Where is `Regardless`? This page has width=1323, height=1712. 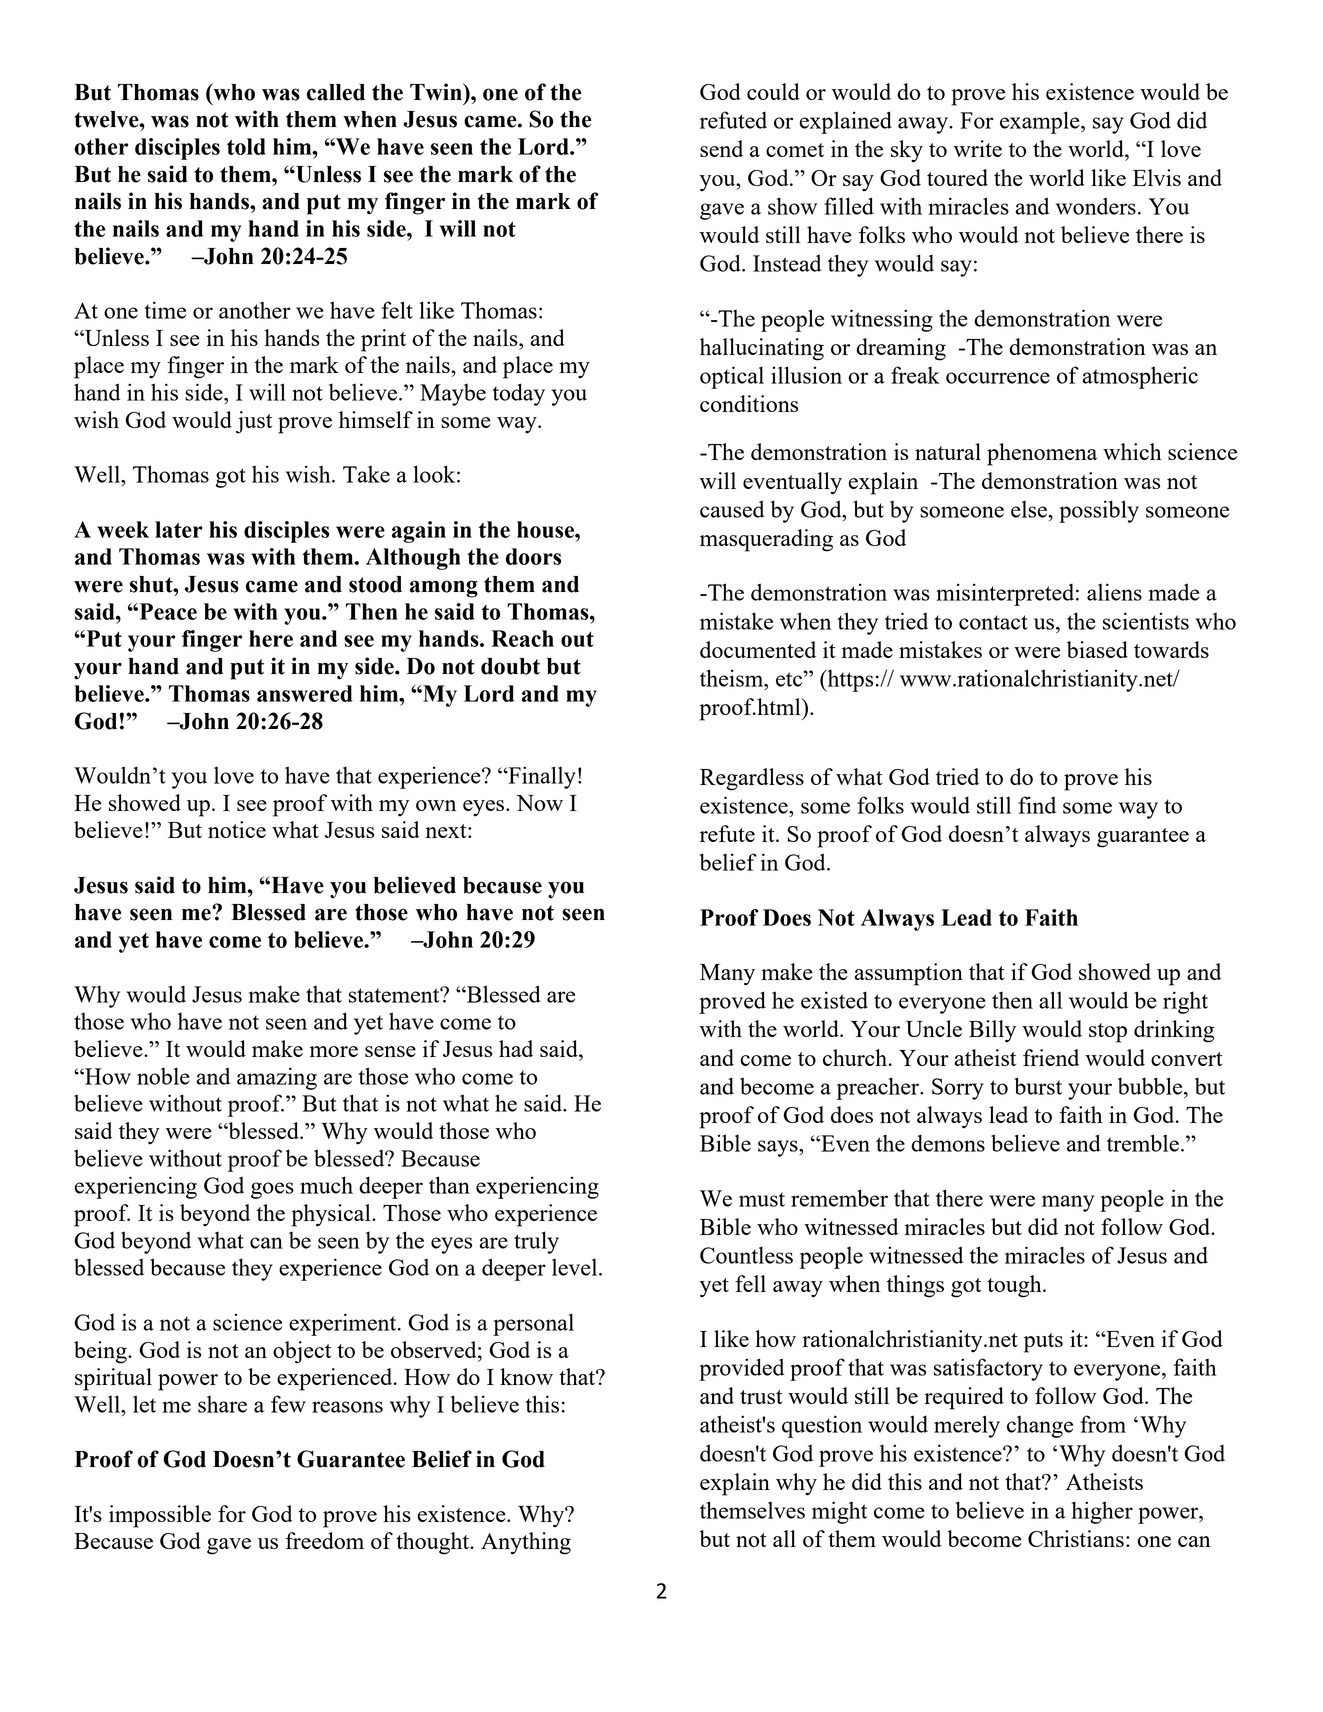
Regardless is located at coordinates (752, 779).
